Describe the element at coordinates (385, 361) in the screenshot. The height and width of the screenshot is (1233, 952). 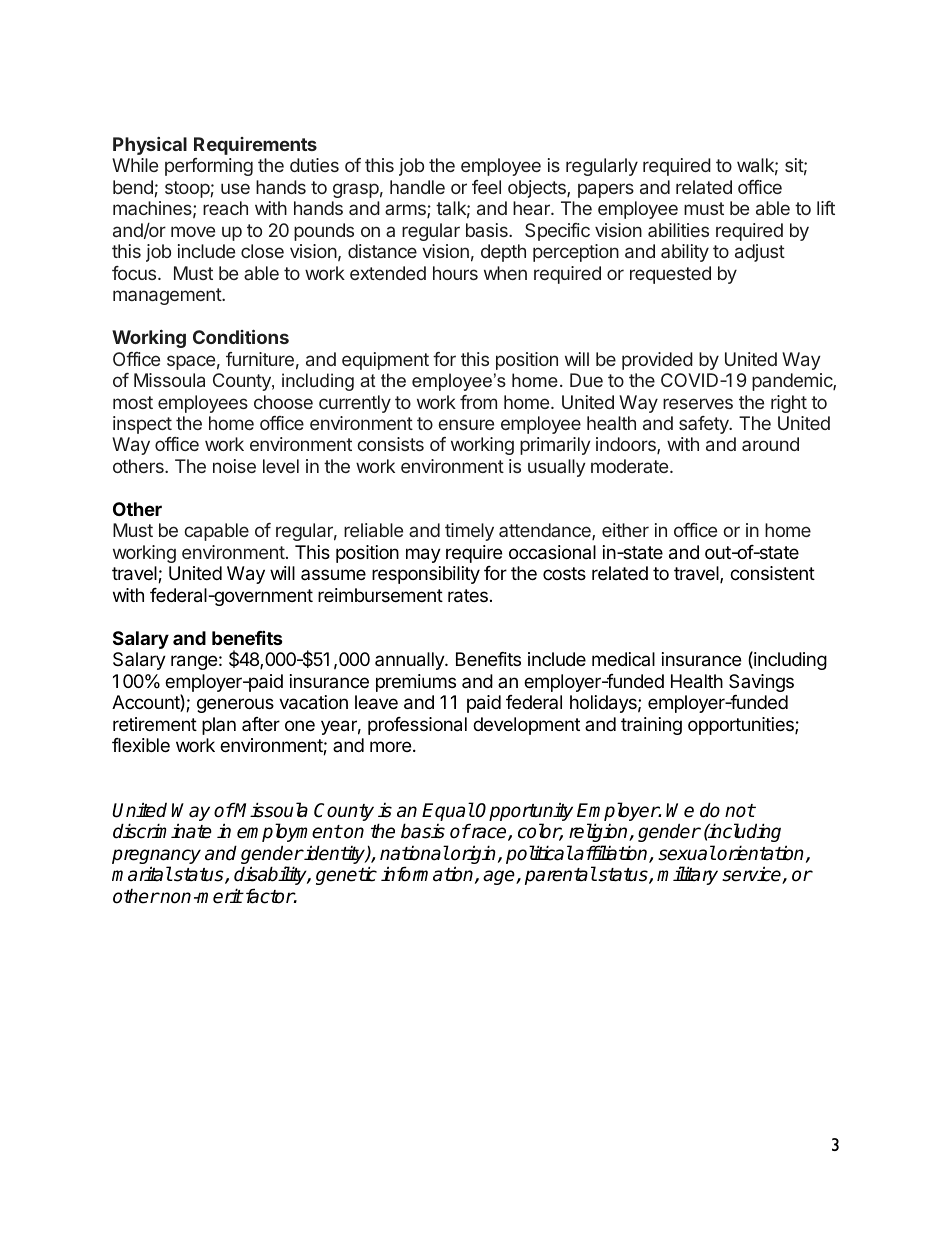
I see `equipment` at that location.
